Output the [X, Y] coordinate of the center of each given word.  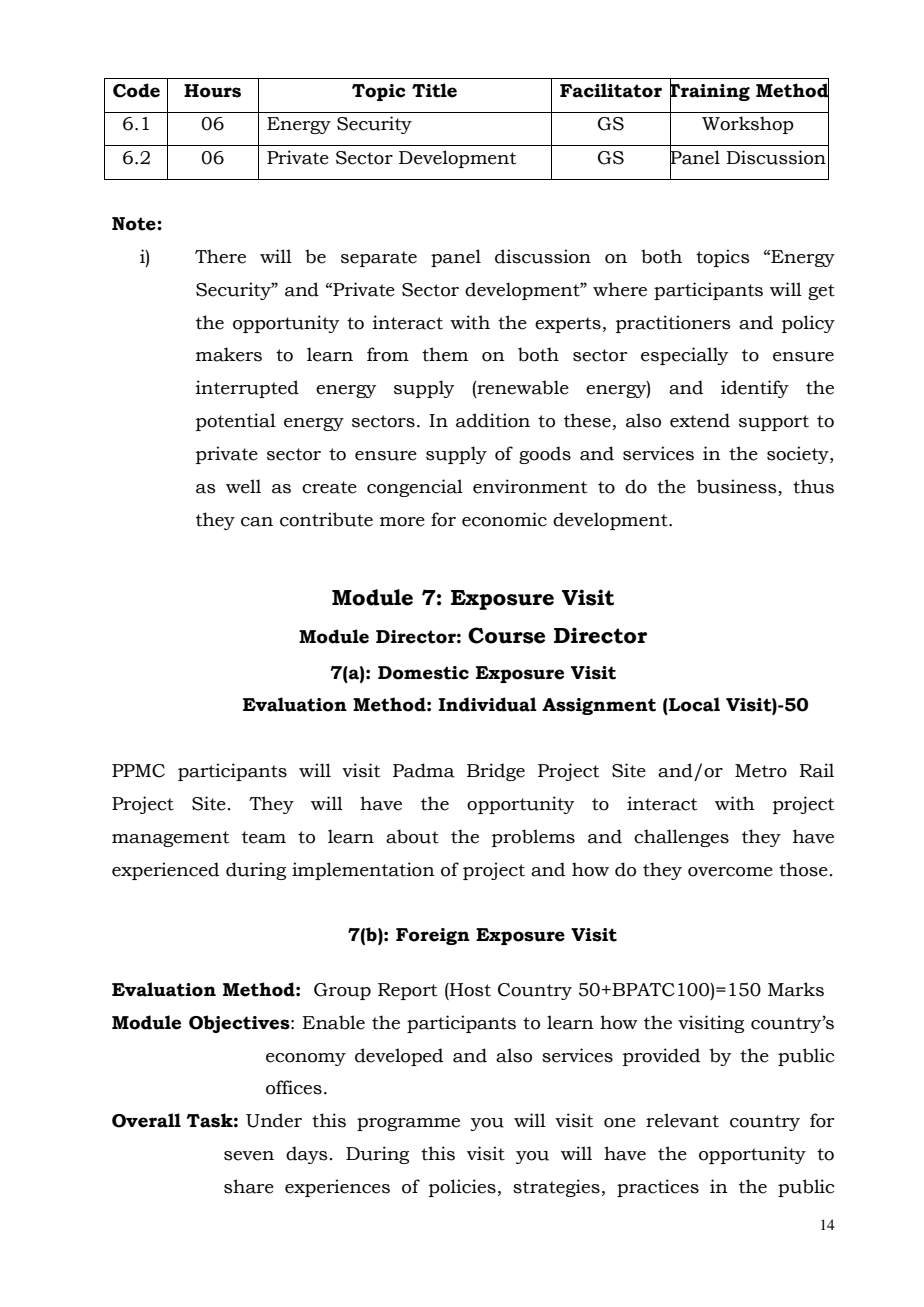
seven [249, 1156]
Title [434, 90]
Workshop [748, 125]
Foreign [433, 936]
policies [462, 1188]
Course [506, 635]
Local [693, 704]
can [257, 522]
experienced [165, 871]
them [445, 354]
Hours [212, 91]
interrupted [247, 389]
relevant [682, 1120]
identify [755, 389]
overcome [730, 872]
